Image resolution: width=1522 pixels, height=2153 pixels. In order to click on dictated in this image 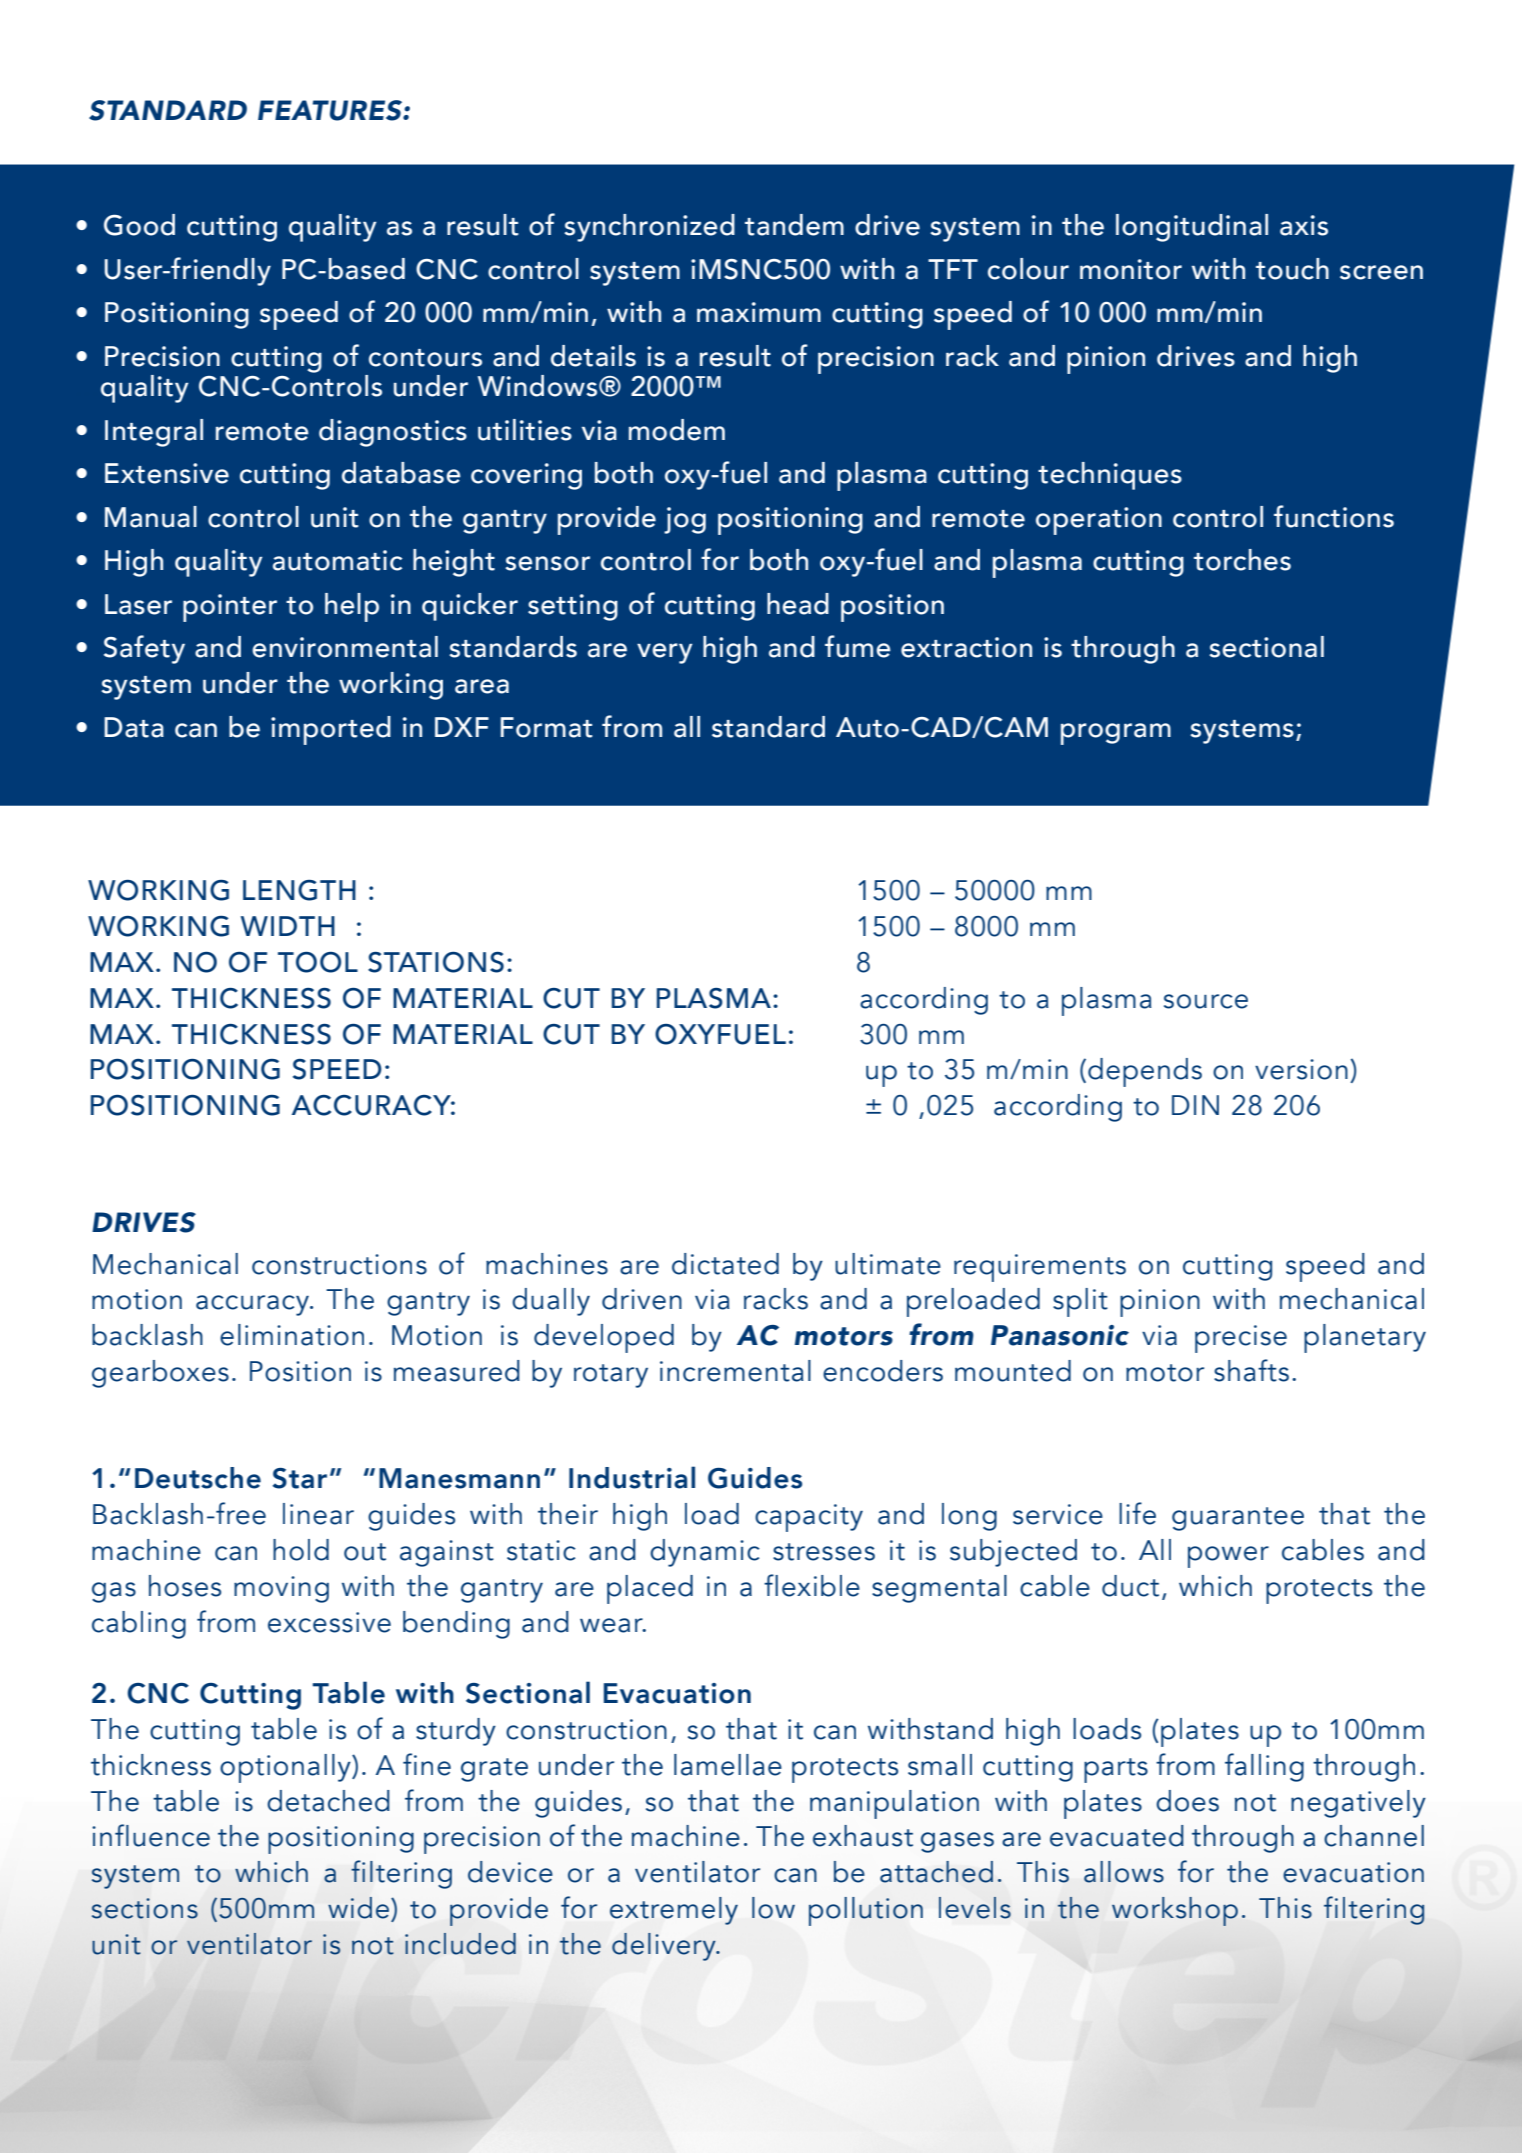, I will do `click(725, 1264)`.
